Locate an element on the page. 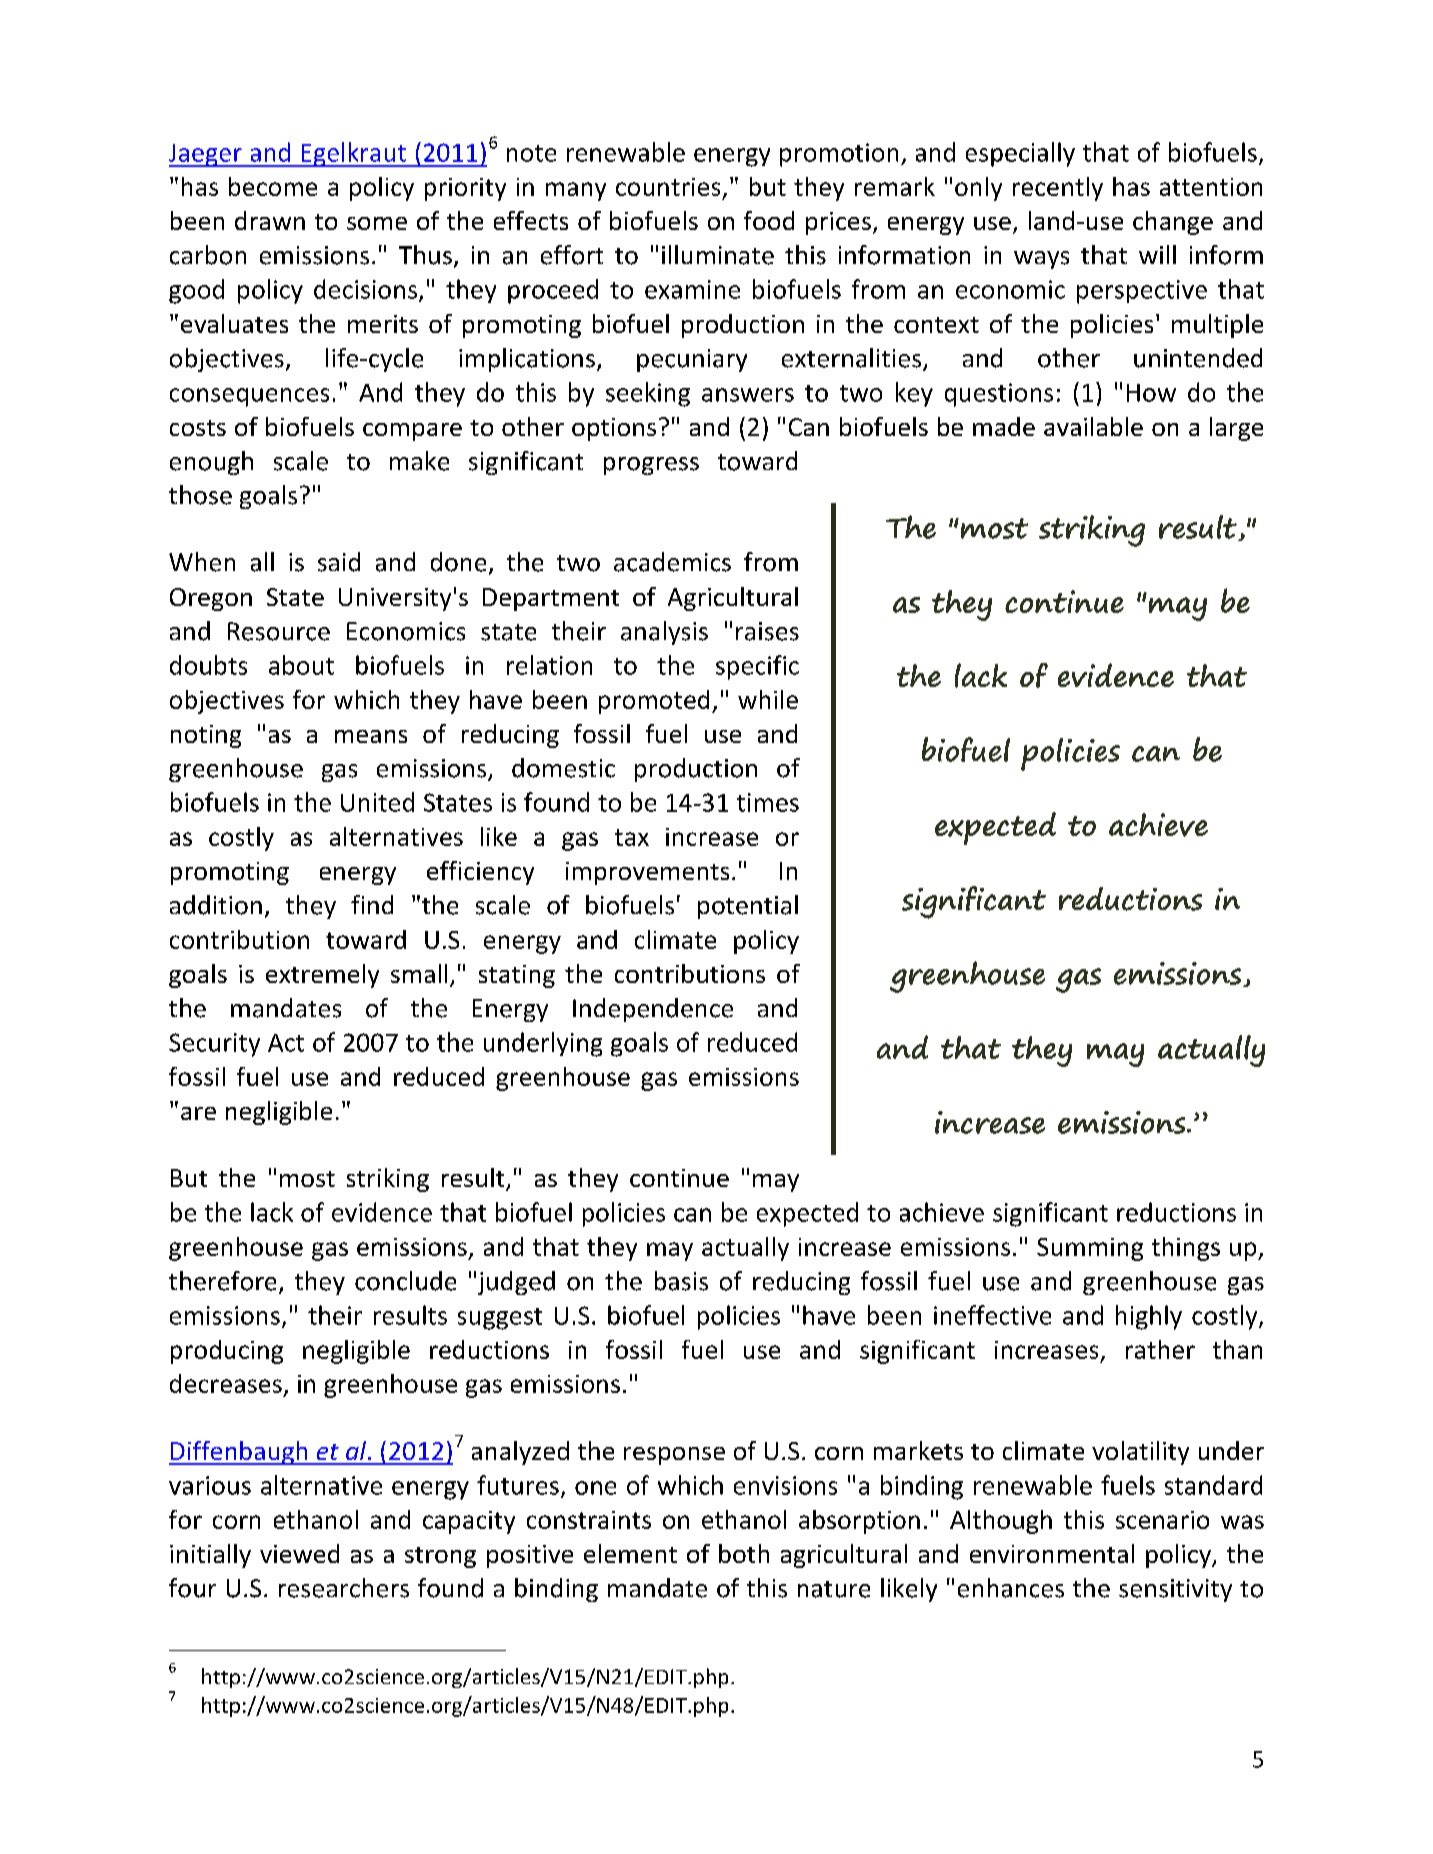 Image resolution: width=1433 pixels, height=1854 pixels. basis is located at coordinates (681, 1281).
